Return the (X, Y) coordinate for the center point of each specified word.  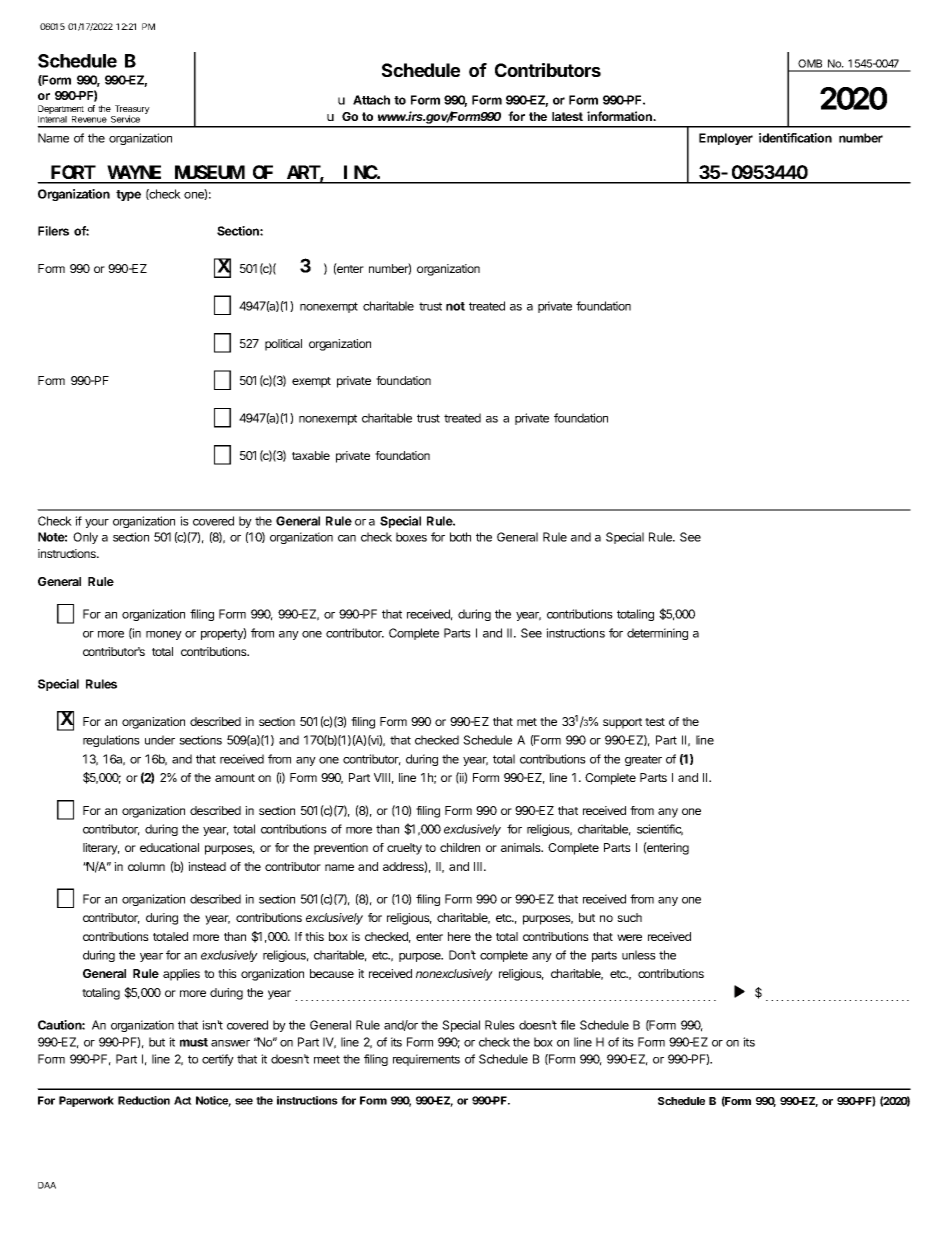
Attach (371, 100)
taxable (311, 455)
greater (643, 760)
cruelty (404, 849)
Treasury (131, 111)
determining (657, 634)
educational (169, 847)
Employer (726, 139)
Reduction (144, 1100)
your (97, 523)
